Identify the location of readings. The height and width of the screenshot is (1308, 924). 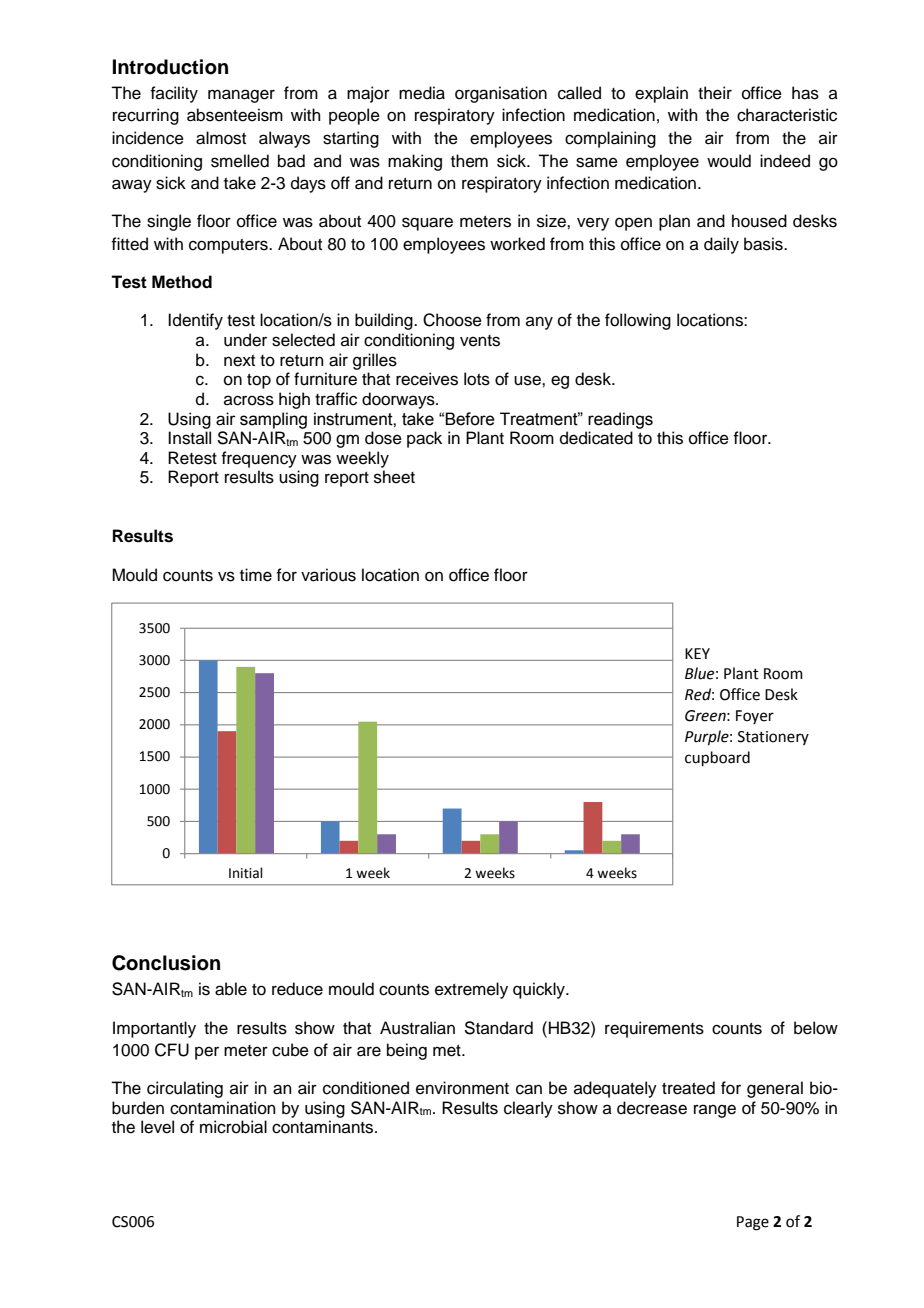
(620, 420).
